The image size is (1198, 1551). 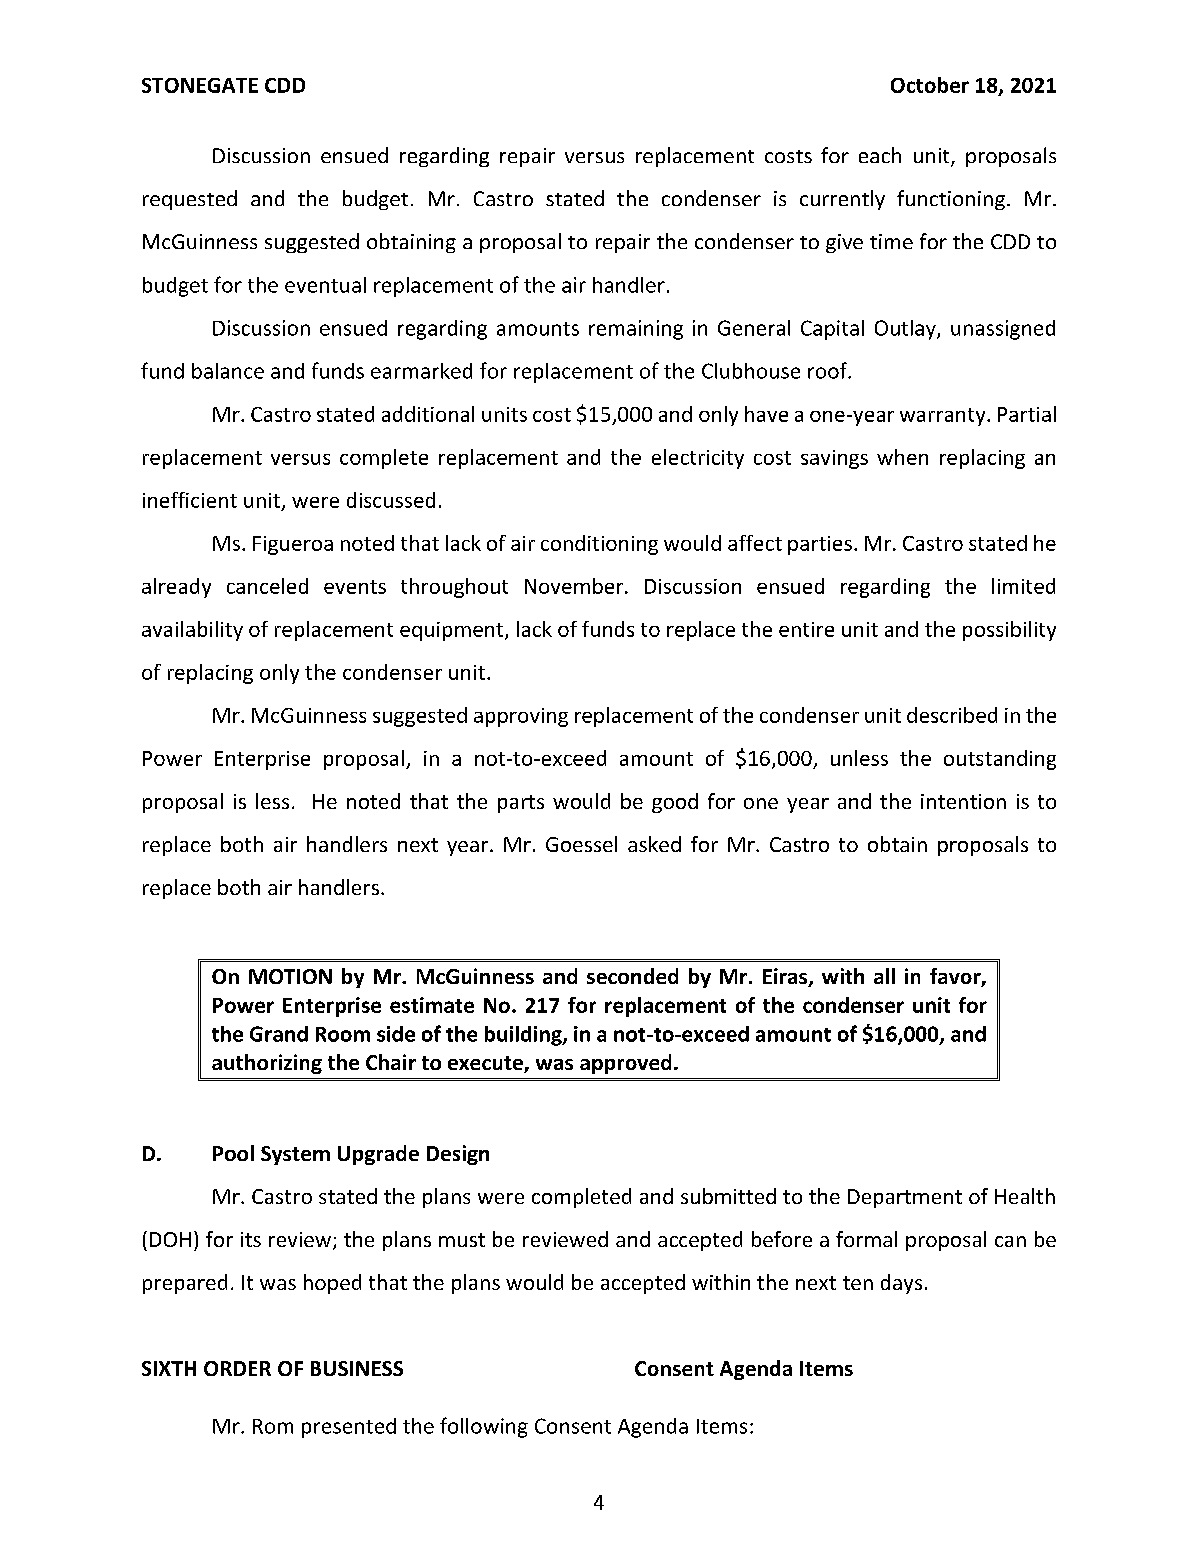 I want to click on currently, so click(x=842, y=200).
